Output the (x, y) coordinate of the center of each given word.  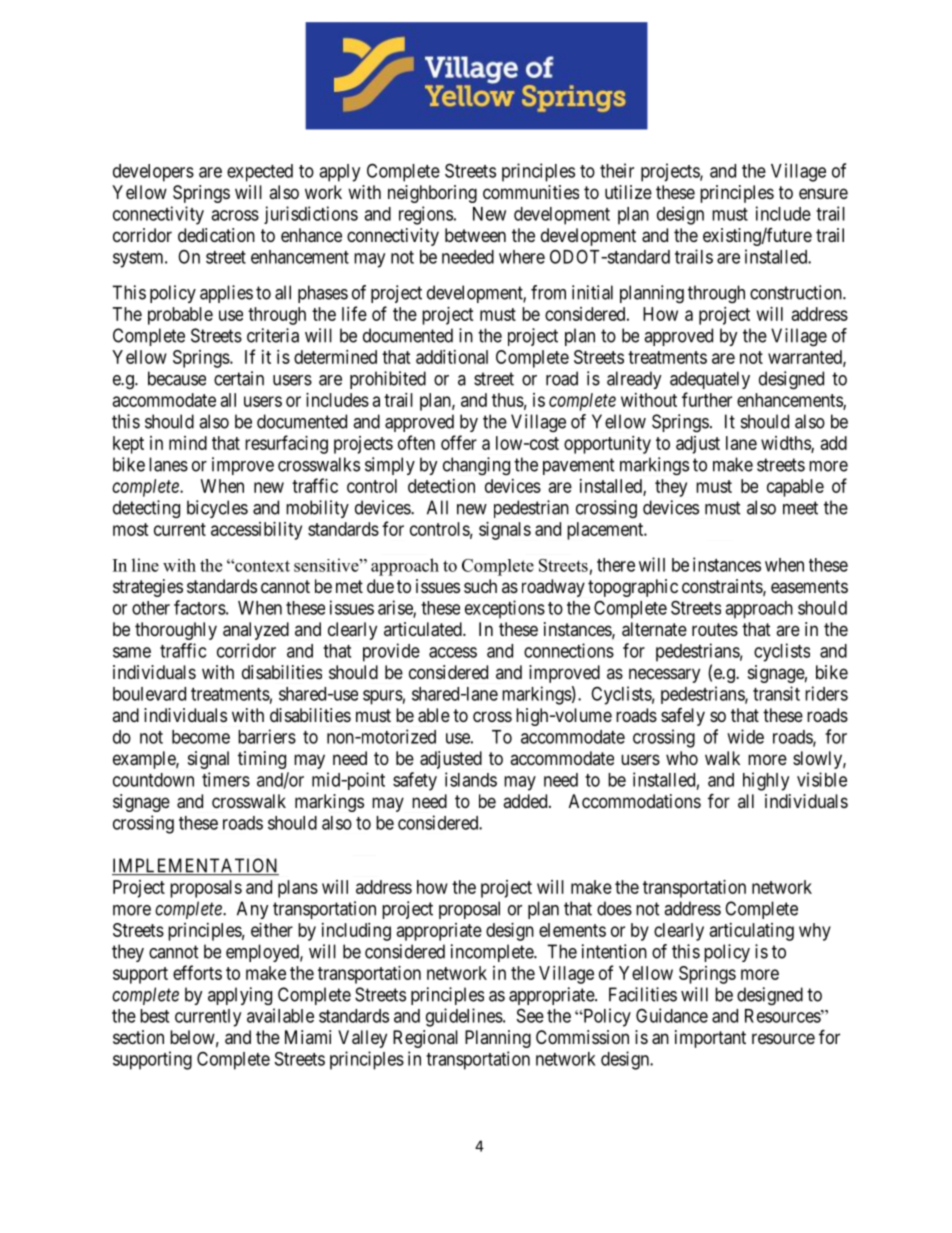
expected (260, 173)
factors (200, 607)
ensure (823, 193)
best (154, 1016)
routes (715, 629)
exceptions (505, 609)
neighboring (432, 194)
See (530, 1015)
